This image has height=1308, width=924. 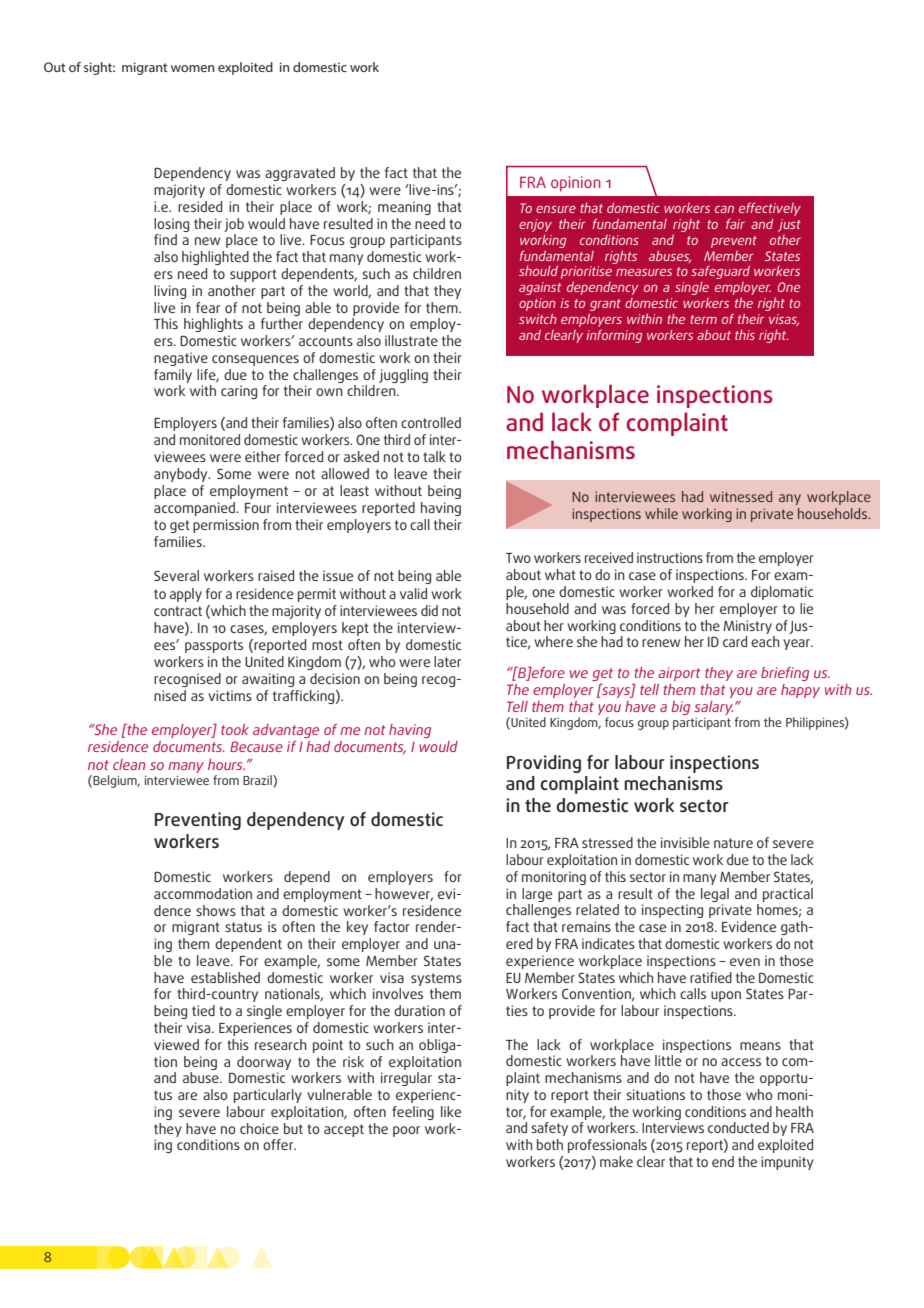 What do you see at coordinates (178, 611) in the image?
I see `contract` at bounding box center [178, 611].
